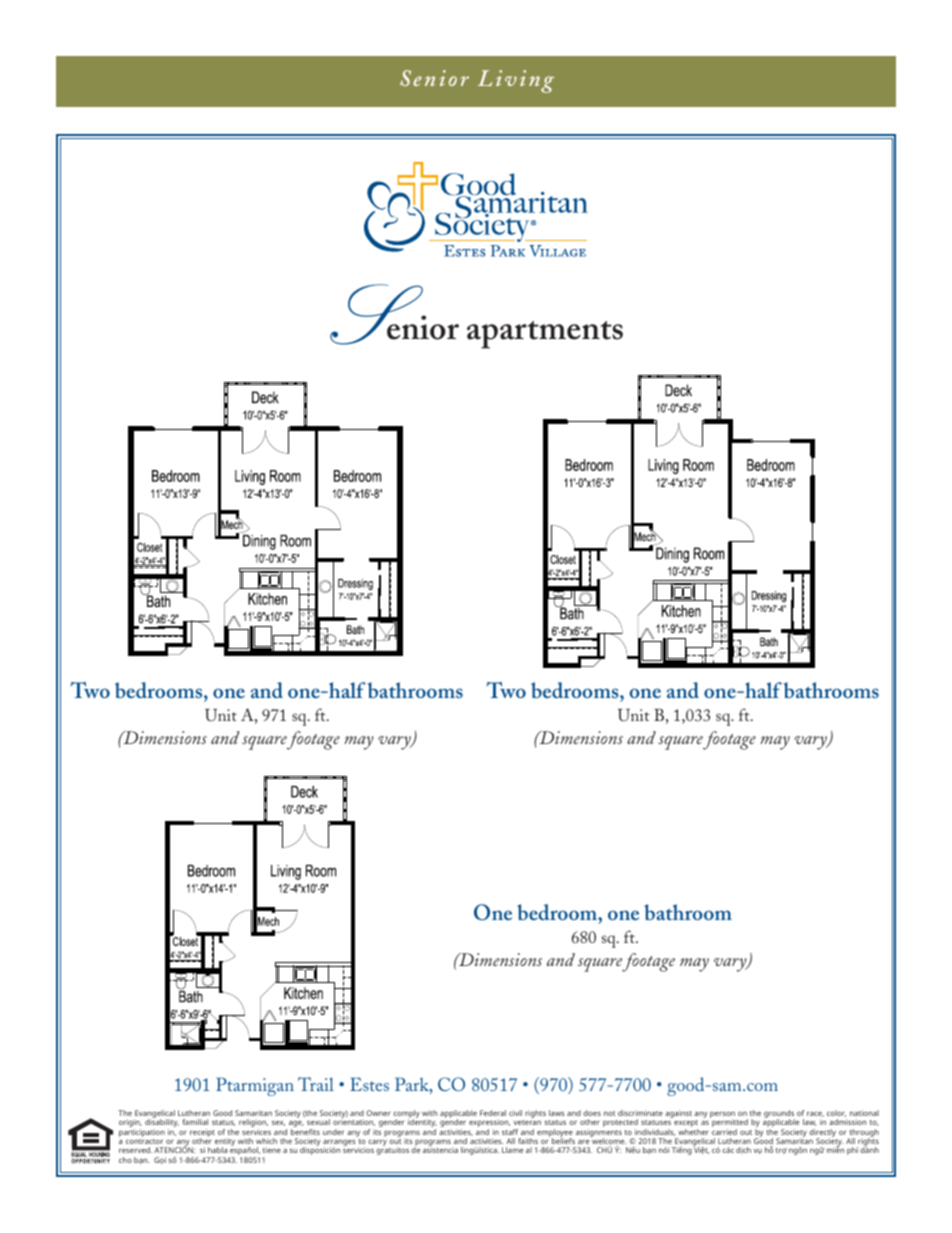 The height and width of the document is (1233, 952). Describe the element at coordinates (640, 1113) in the document. I see `discriminate` at that location.
